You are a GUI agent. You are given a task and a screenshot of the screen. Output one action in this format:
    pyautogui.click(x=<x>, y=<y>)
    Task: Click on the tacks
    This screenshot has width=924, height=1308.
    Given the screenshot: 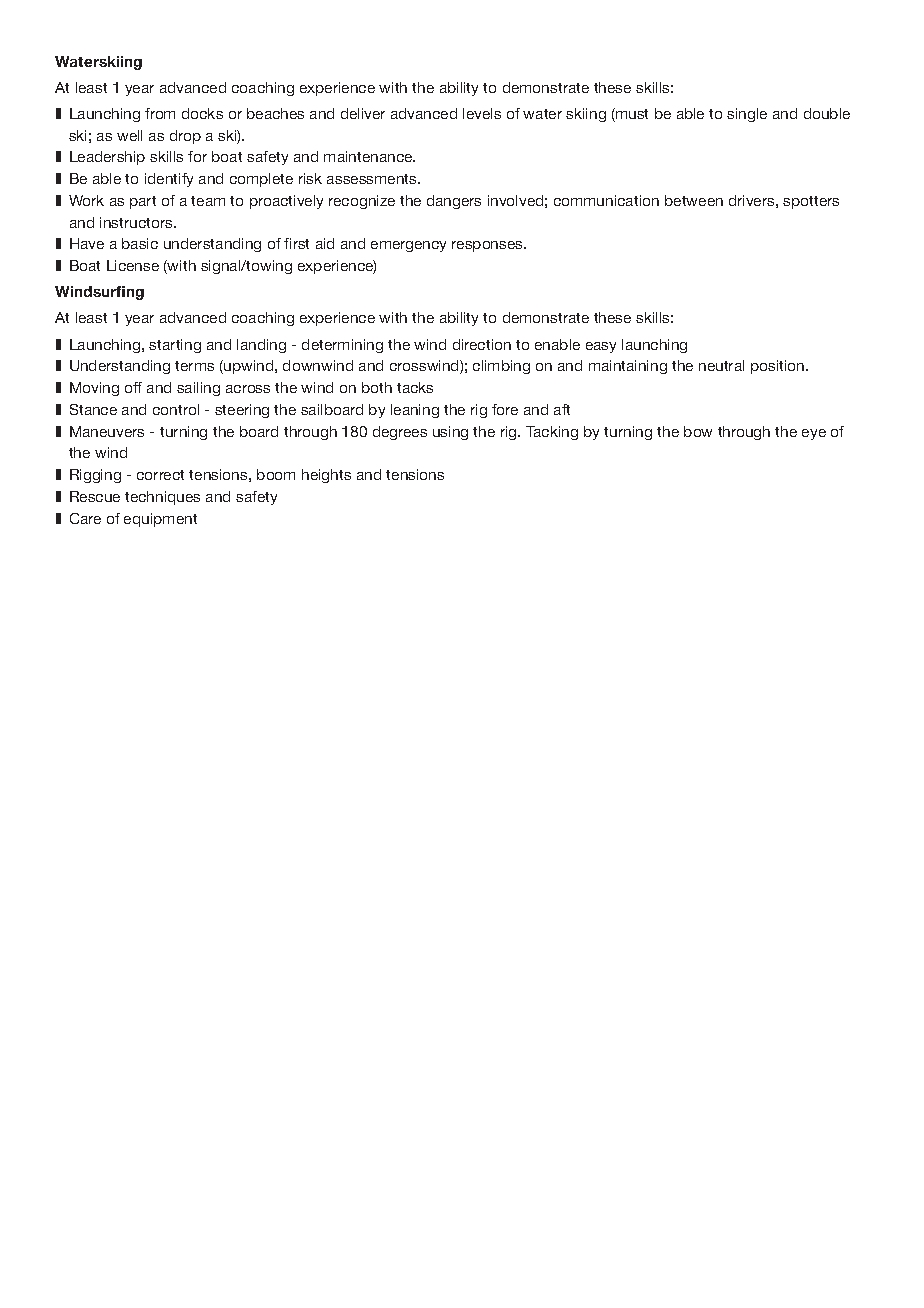 What is the action you would take?
    pyautogui.click(x=415, y=387)
